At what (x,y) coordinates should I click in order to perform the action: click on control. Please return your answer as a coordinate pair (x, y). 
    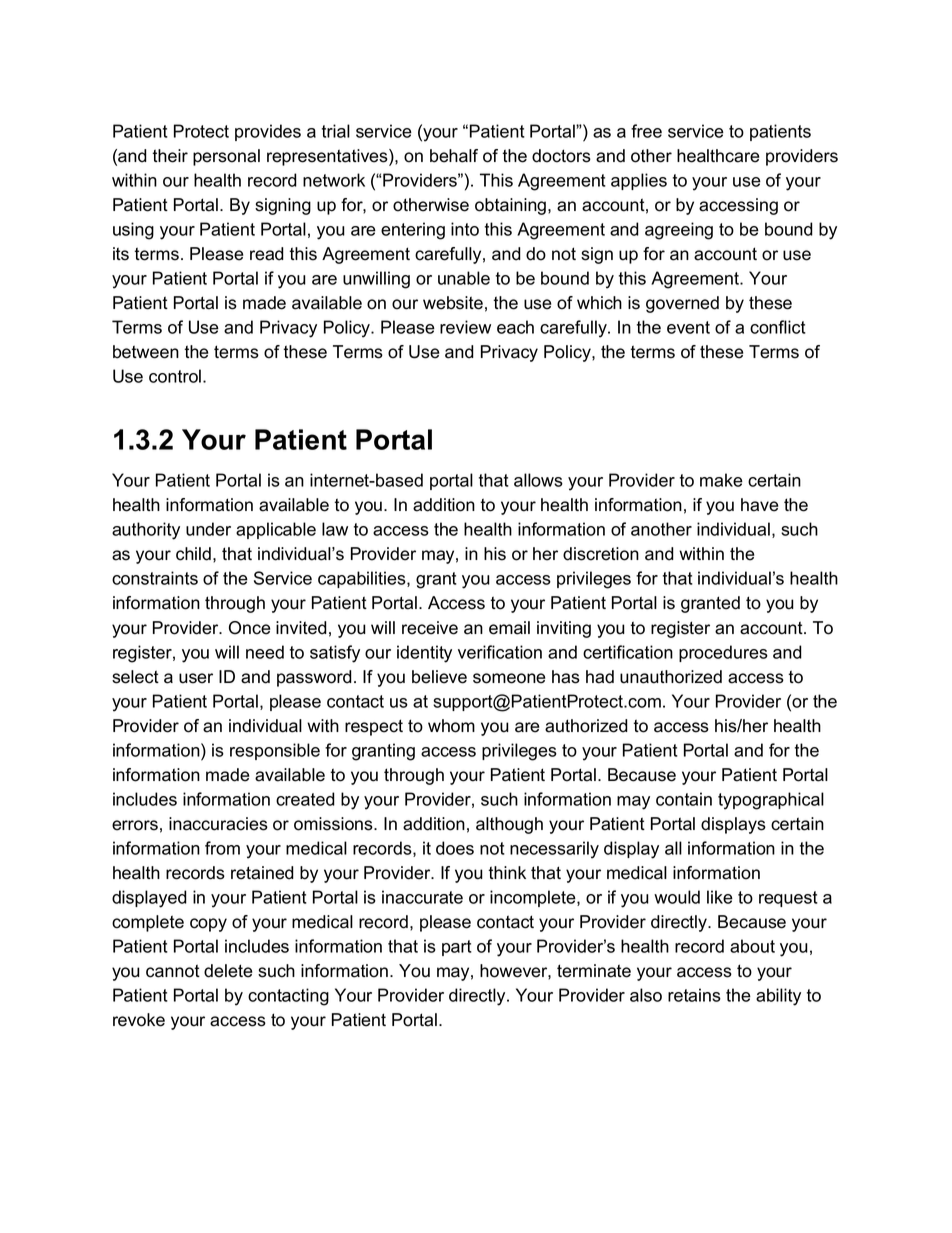
    Looking at the image, I should click on (176, 376).
